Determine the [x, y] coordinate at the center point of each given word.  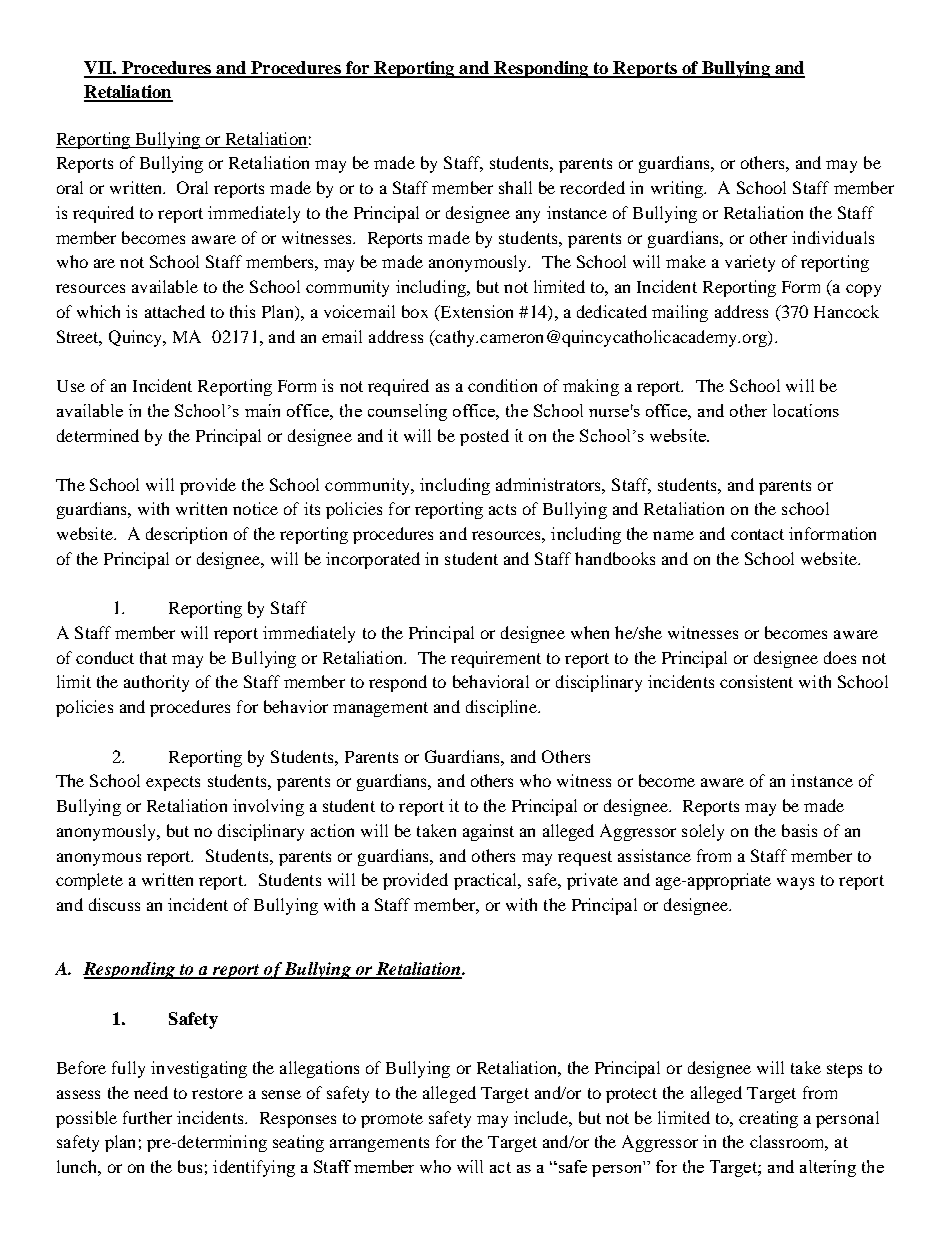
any [528, 216]
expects [173, 783]
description [186, 535]
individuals [833, 237]
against [488, 832]
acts [502, 509]
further [147, 1117]
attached [175, 311]
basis [799, 830]
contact [757, 534]
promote [392, 1120]
